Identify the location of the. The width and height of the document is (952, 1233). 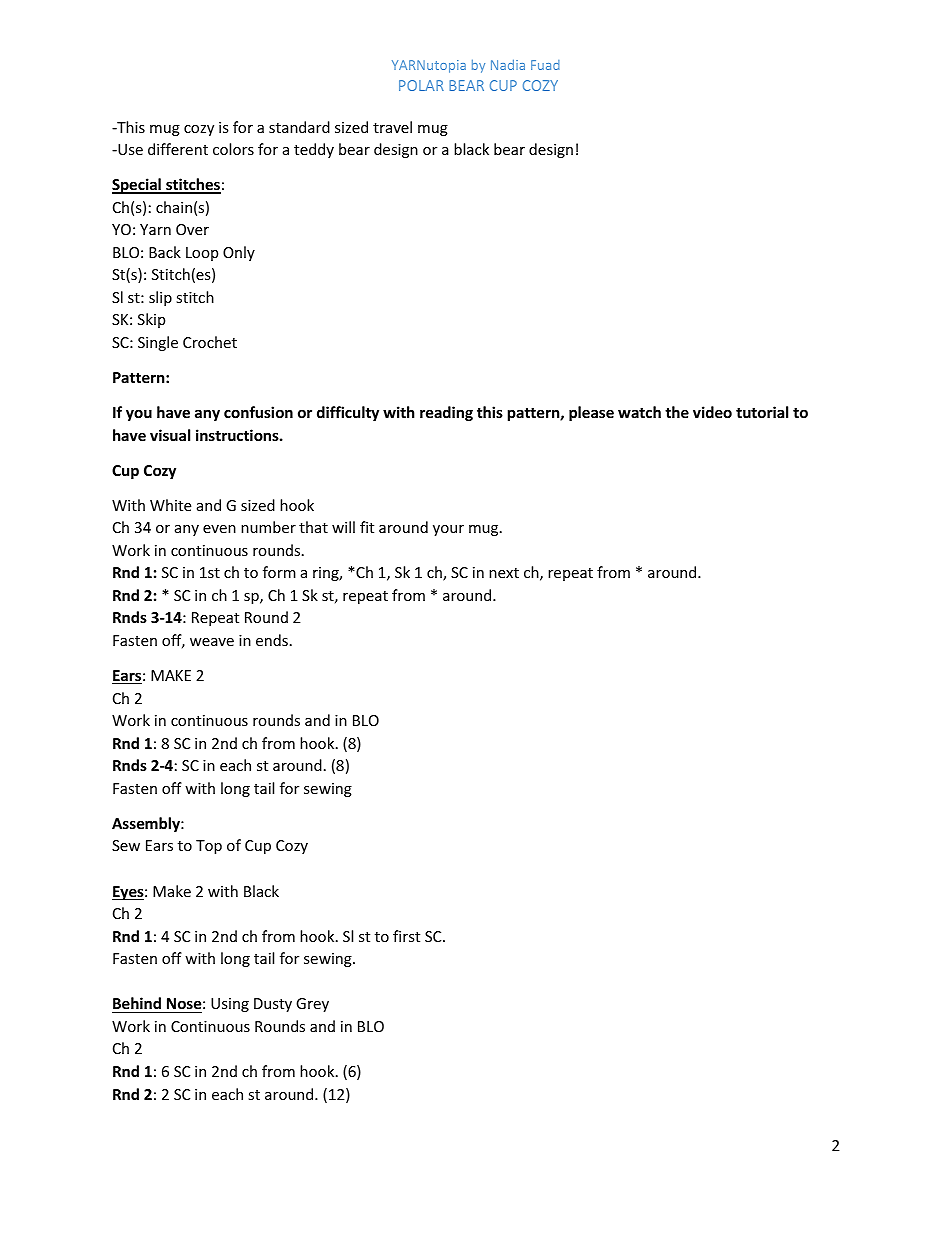
(677, 412).
